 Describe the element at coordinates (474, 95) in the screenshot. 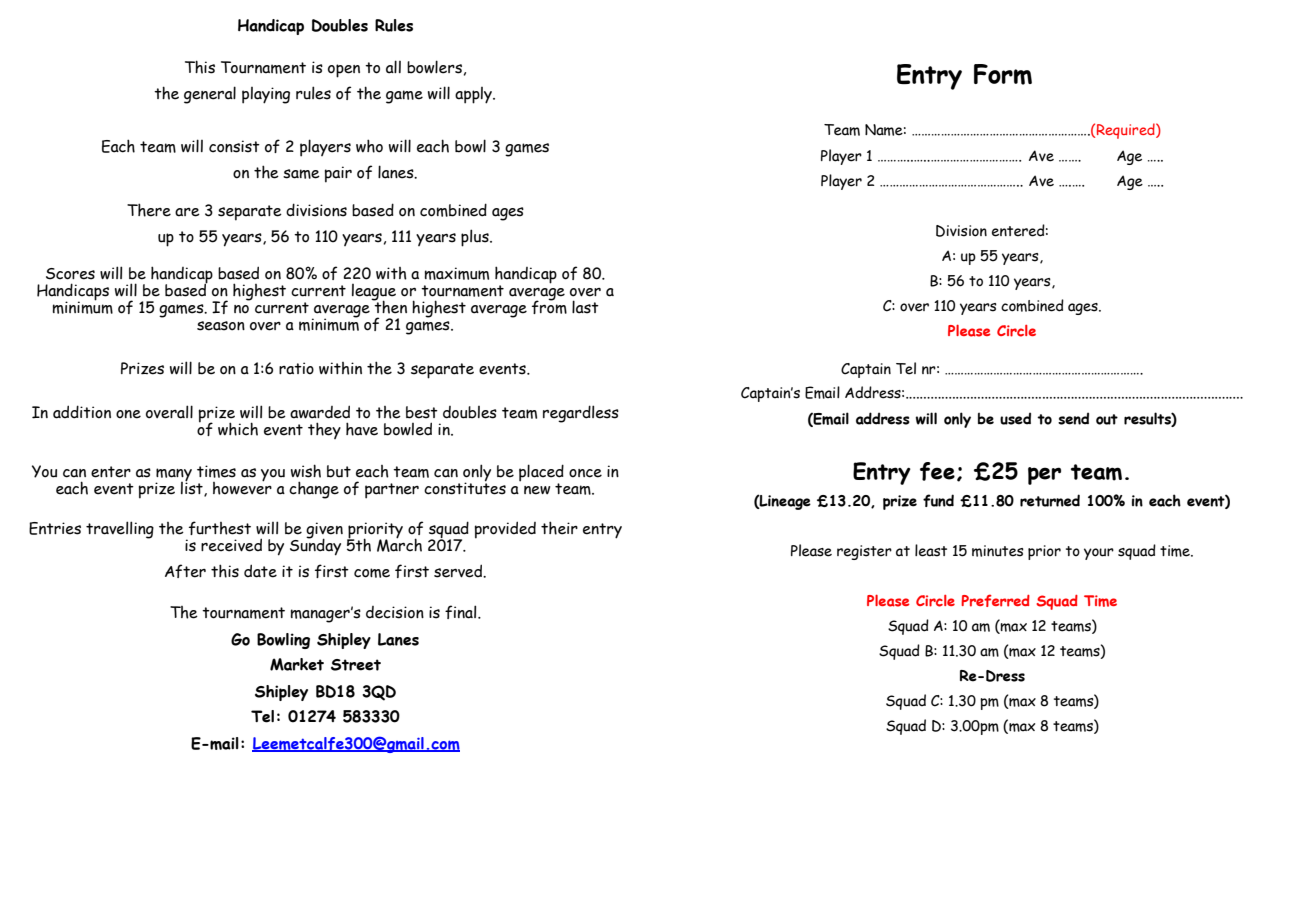

I see `apply` at that location.
